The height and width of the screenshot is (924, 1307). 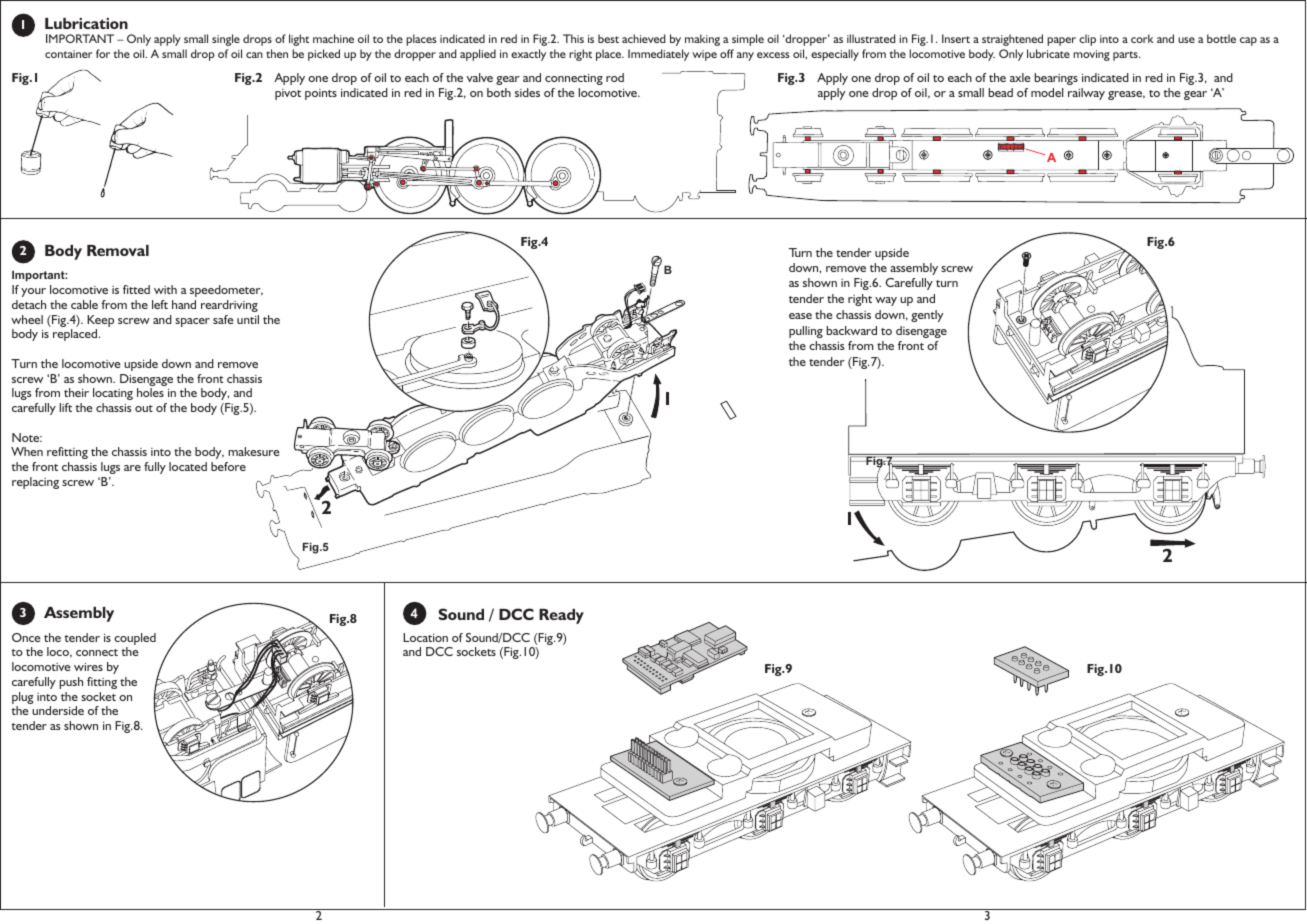 What do you see at coordinates (35, 483) in the screenshot?
I see `replacing` at bounding box center [35, 483].
